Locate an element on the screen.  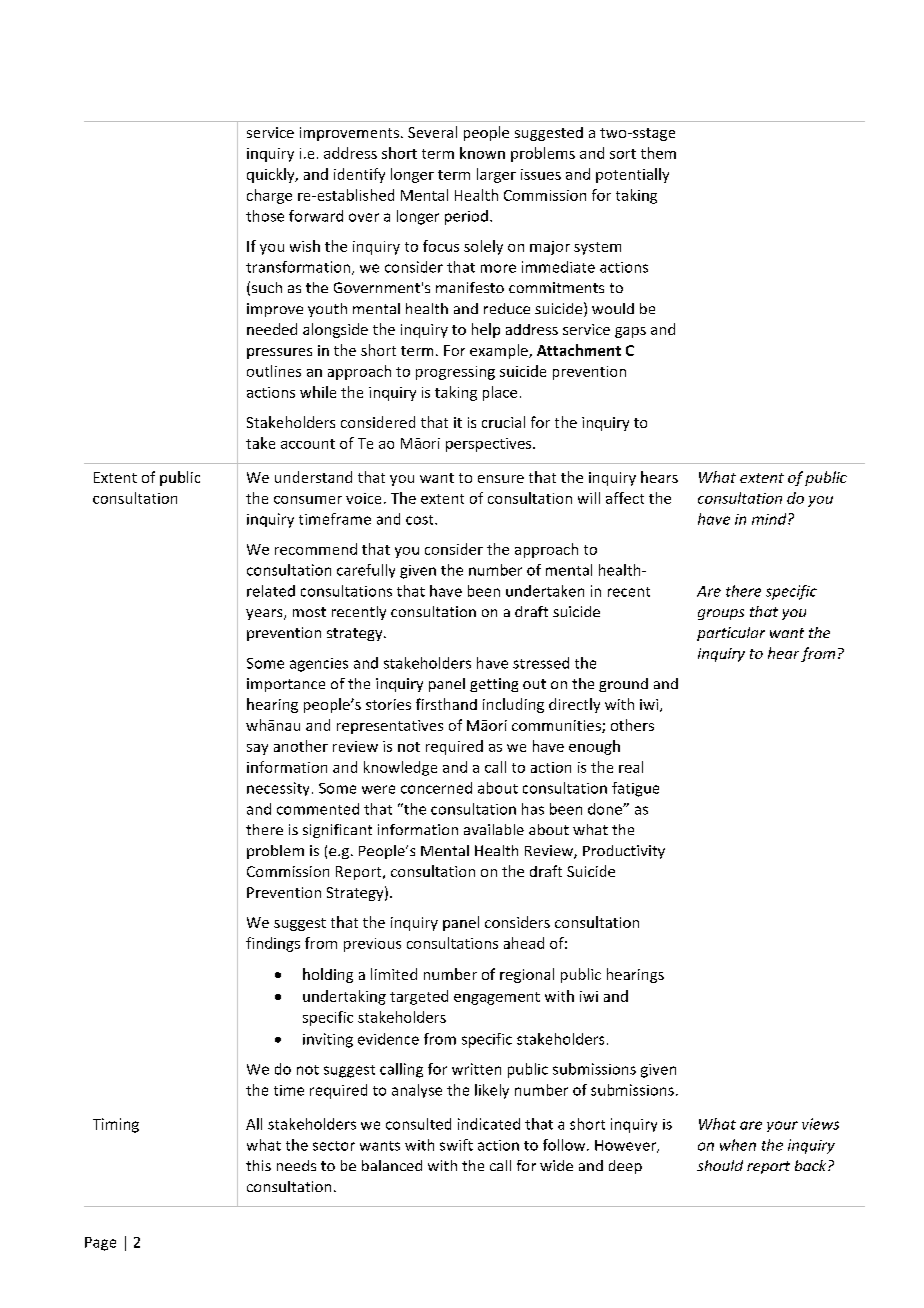
them is located at coordinates (658, 153).
